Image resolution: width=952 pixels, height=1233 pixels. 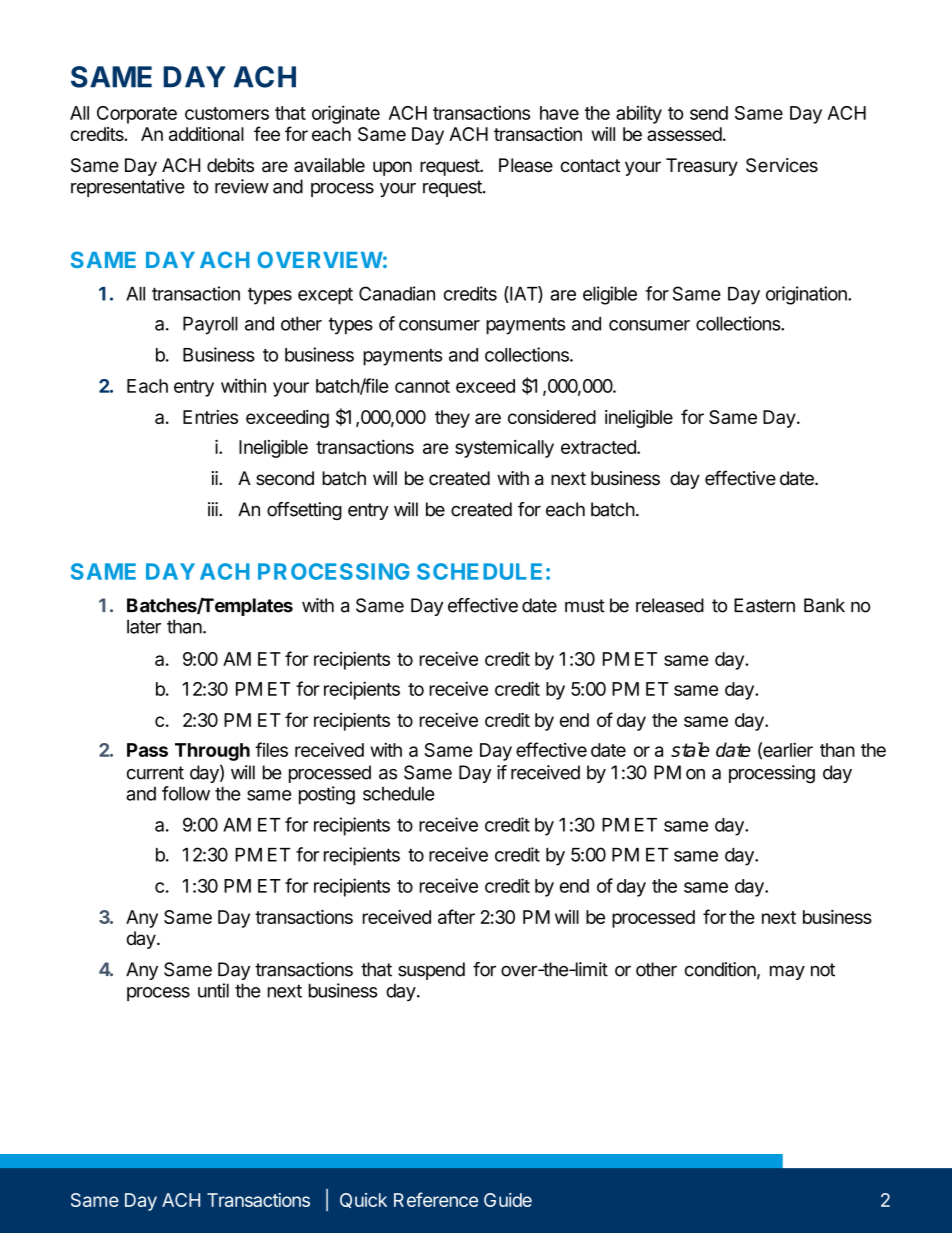 I want to click on Payroll, so click(x=210, y=325).
